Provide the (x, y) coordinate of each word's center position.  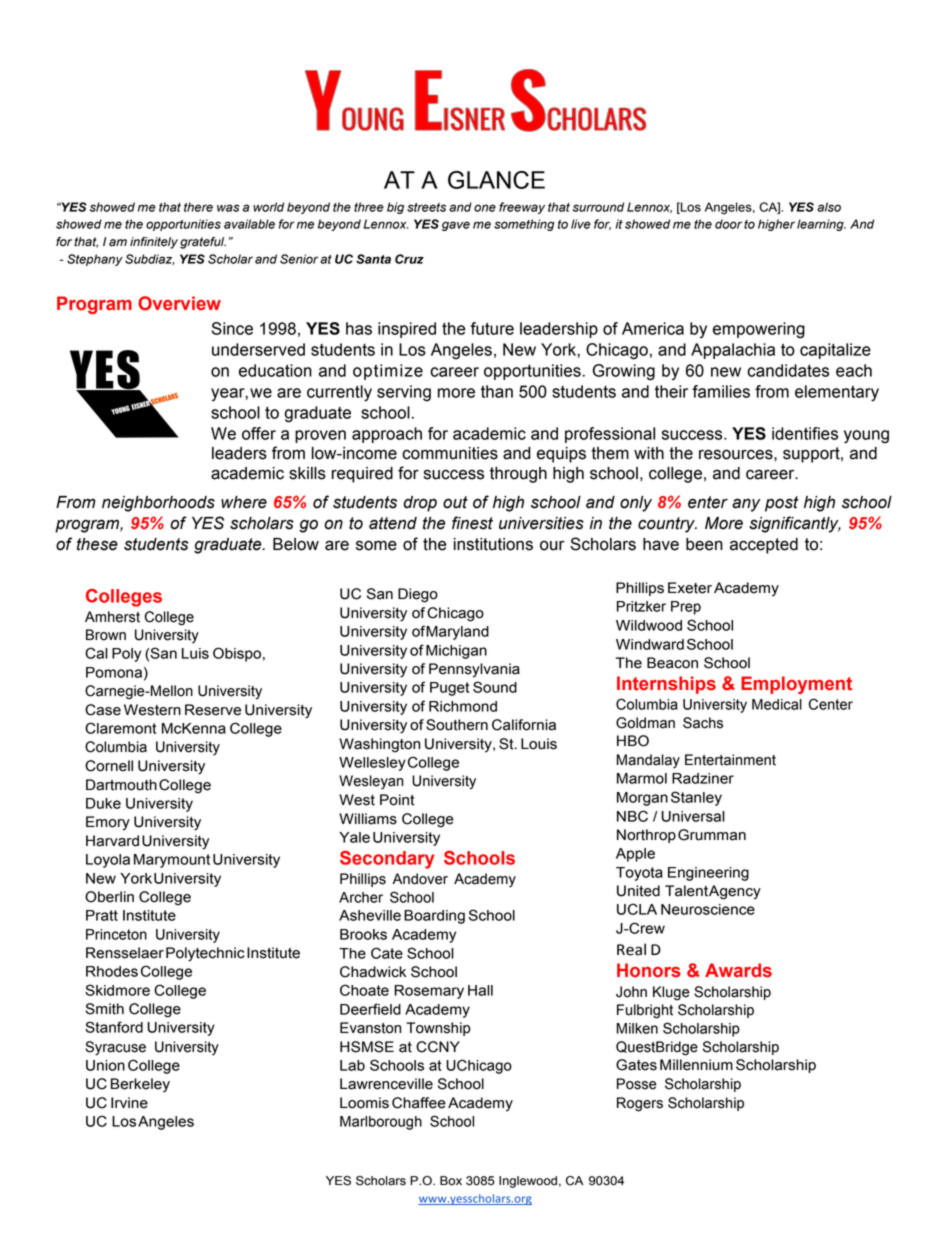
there (198, 207)
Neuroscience (708, 909)
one (485, 208)
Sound (495, 687)
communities (450, 453)
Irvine (129, 1103)
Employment (796, 685)
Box (451, 1181)
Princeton (116, 934)
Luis (195, 653)
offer (259, 433)
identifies (805, 433)
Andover (420, 879)
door (728, 224)
